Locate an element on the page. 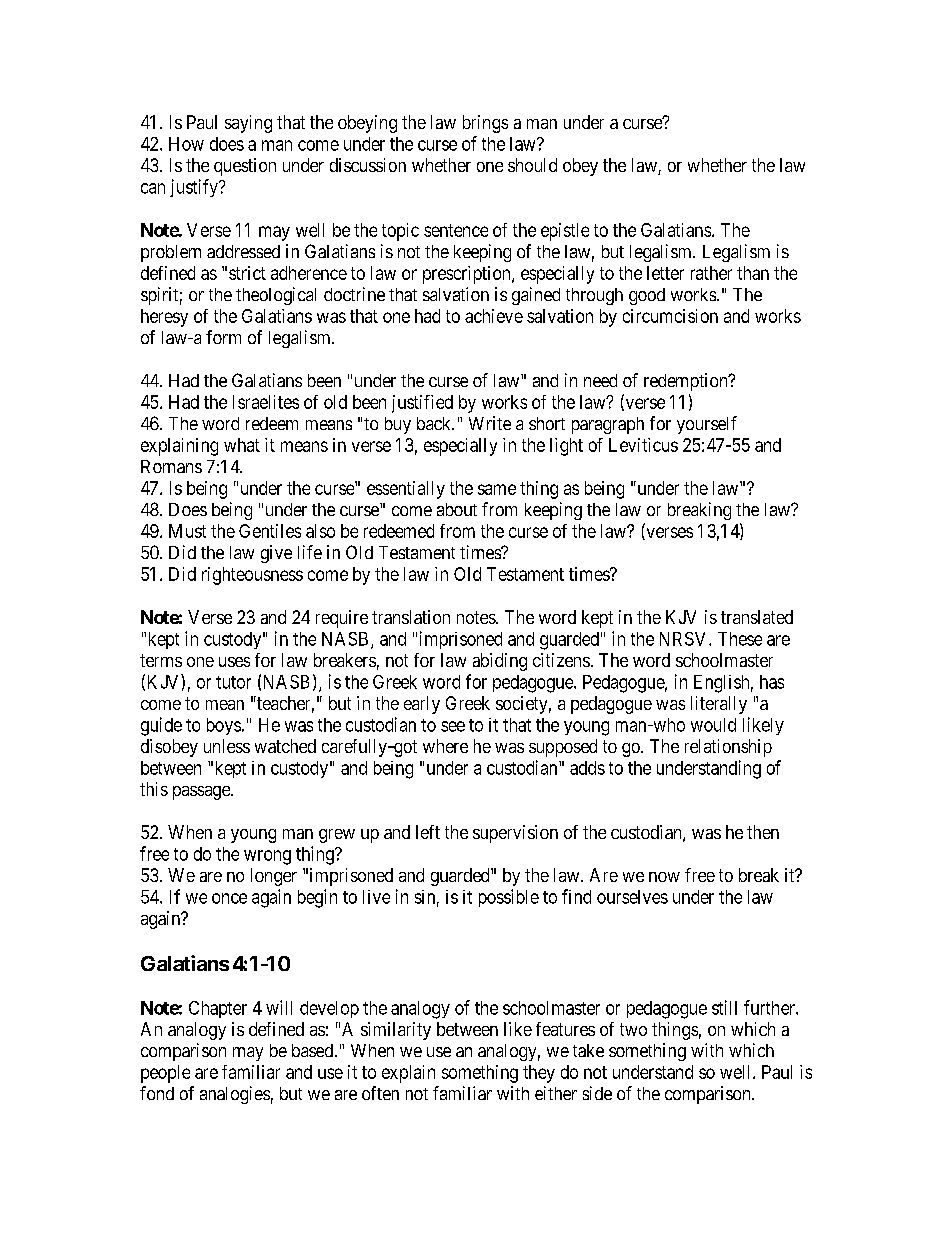 The image size is (952, 1233). question is located at coordinates (245, 167).
